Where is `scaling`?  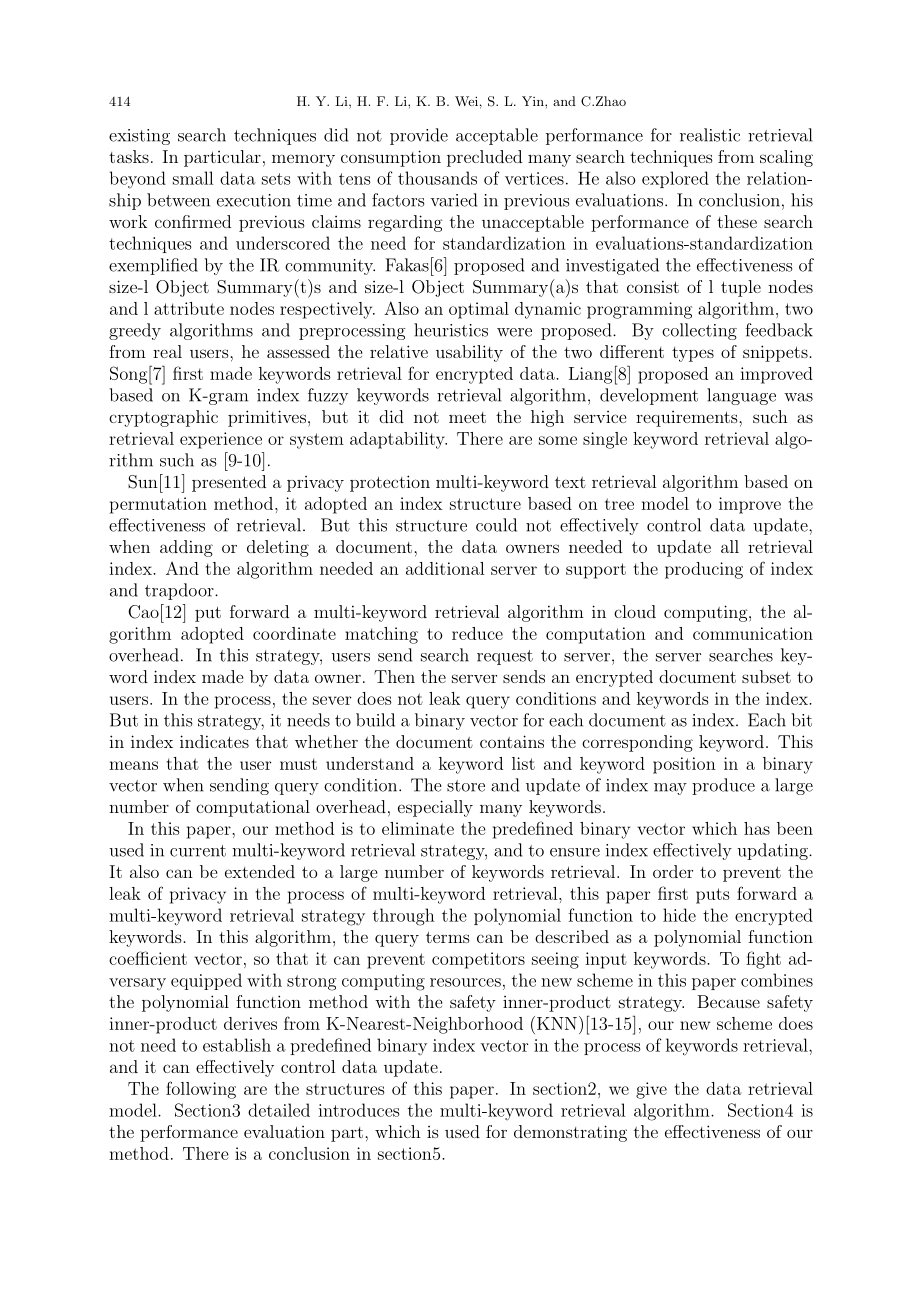
scaling is located at coordinates (786, 158).
